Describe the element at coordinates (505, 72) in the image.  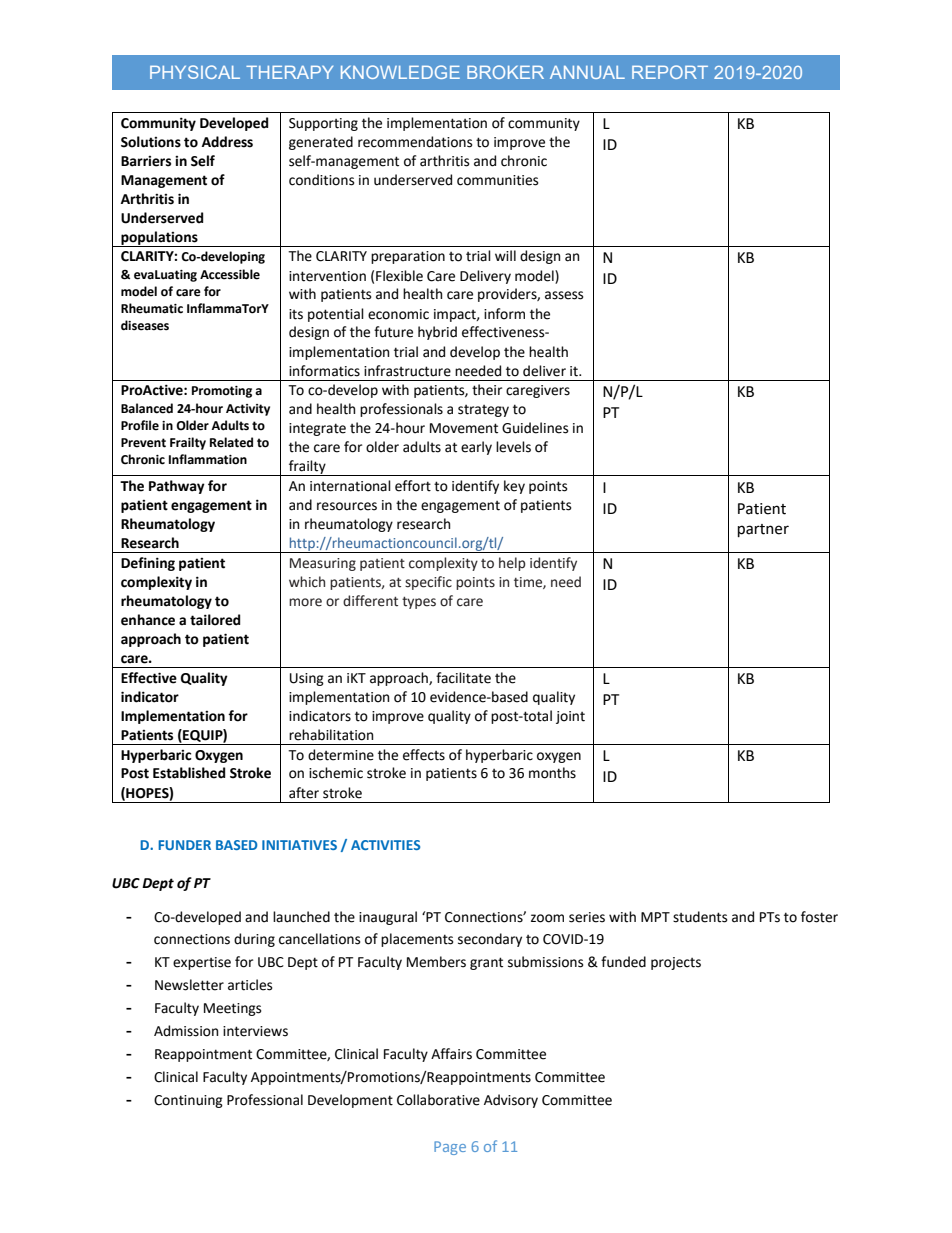
I see `BROKER` at that location.
